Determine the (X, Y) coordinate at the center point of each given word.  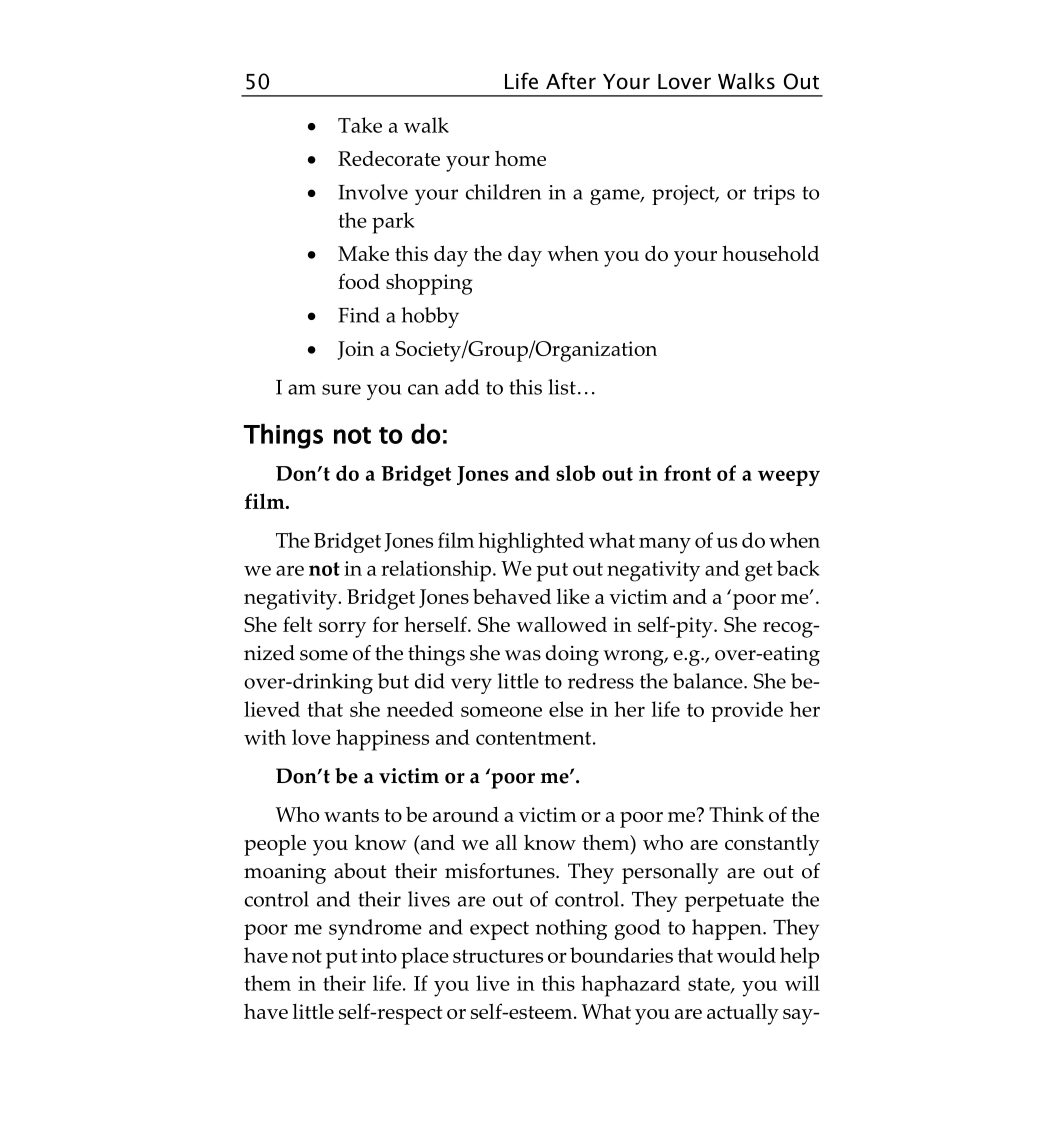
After (571, 81)
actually (743, 1014)
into (379, 955)
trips (774, 195)
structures (498, 956)
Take (360, 125)
